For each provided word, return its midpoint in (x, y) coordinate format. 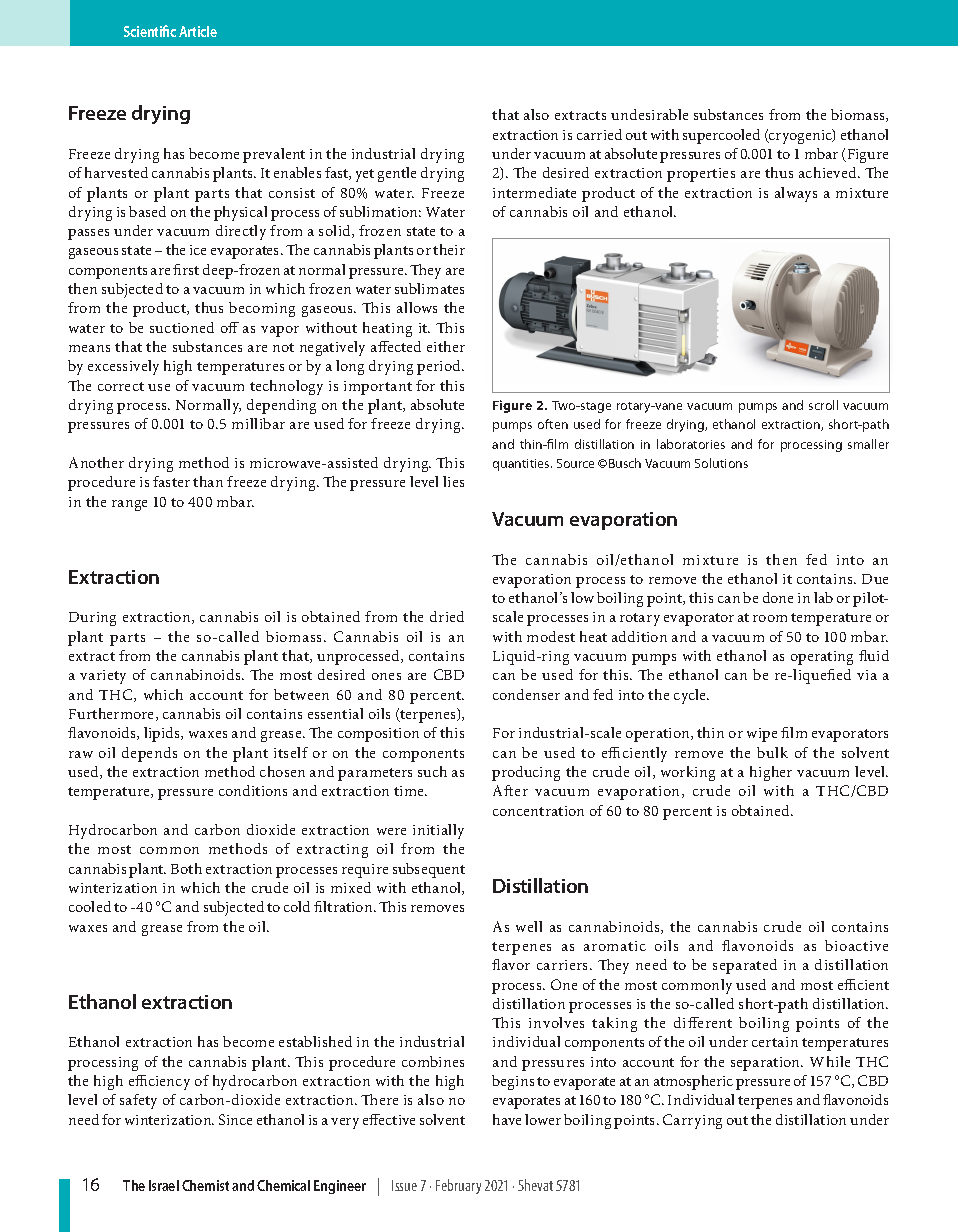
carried (599, 134)
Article (198, 31)
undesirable (649, 114)
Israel (164, 1185)
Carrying (692, 1121)
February (458, 1186)
